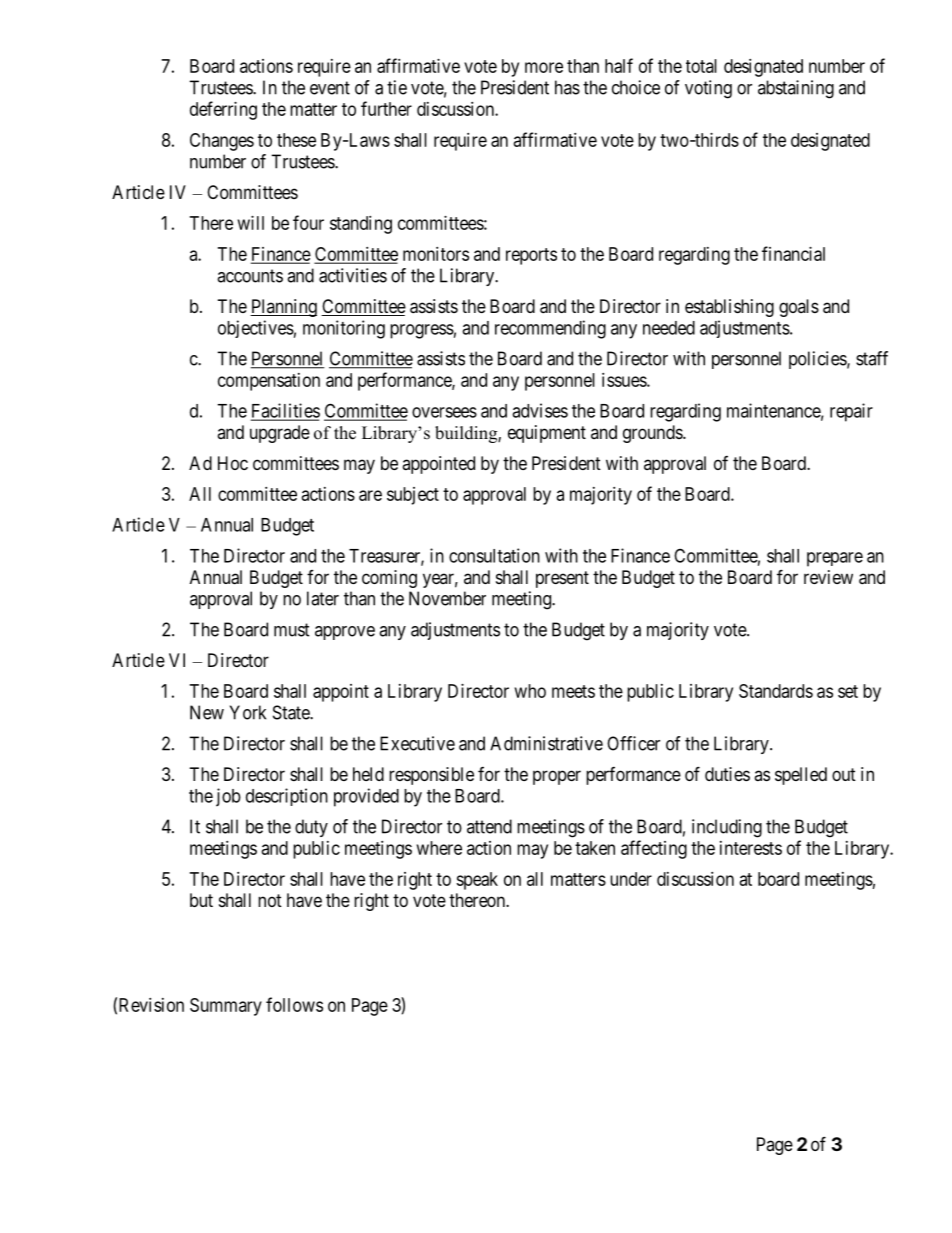 This screenshot has width=952, height=1233. Describe the element at coordinates (835, 559) in the screenshot. I see `prepare` at that location.
